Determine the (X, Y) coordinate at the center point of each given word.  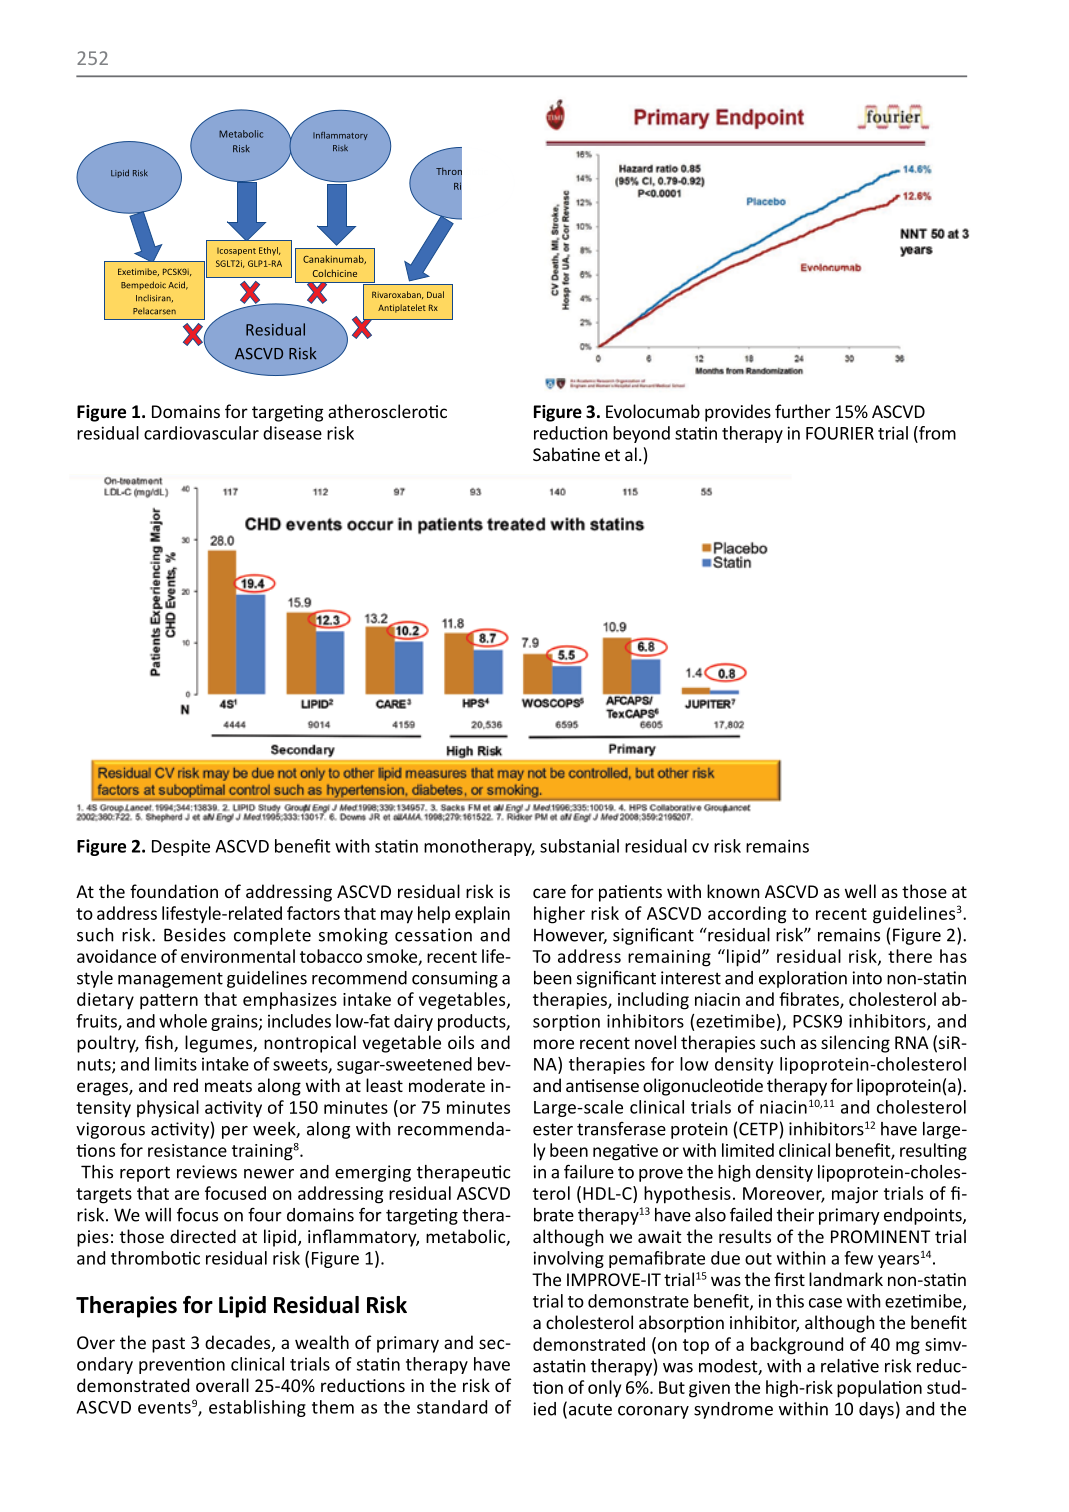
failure (589, 1171)
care (549, 893)
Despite (181, 847)
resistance (187, 1150)
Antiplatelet (402, 308)
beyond (641, 434)
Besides (195, 935)
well (860, 891)
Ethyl (269, 251)
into (867, 978)
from (936, 433)
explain (482, 915)
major (855, 1195)
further (803, 411)
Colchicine (335, 273)
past (168, 1345)
